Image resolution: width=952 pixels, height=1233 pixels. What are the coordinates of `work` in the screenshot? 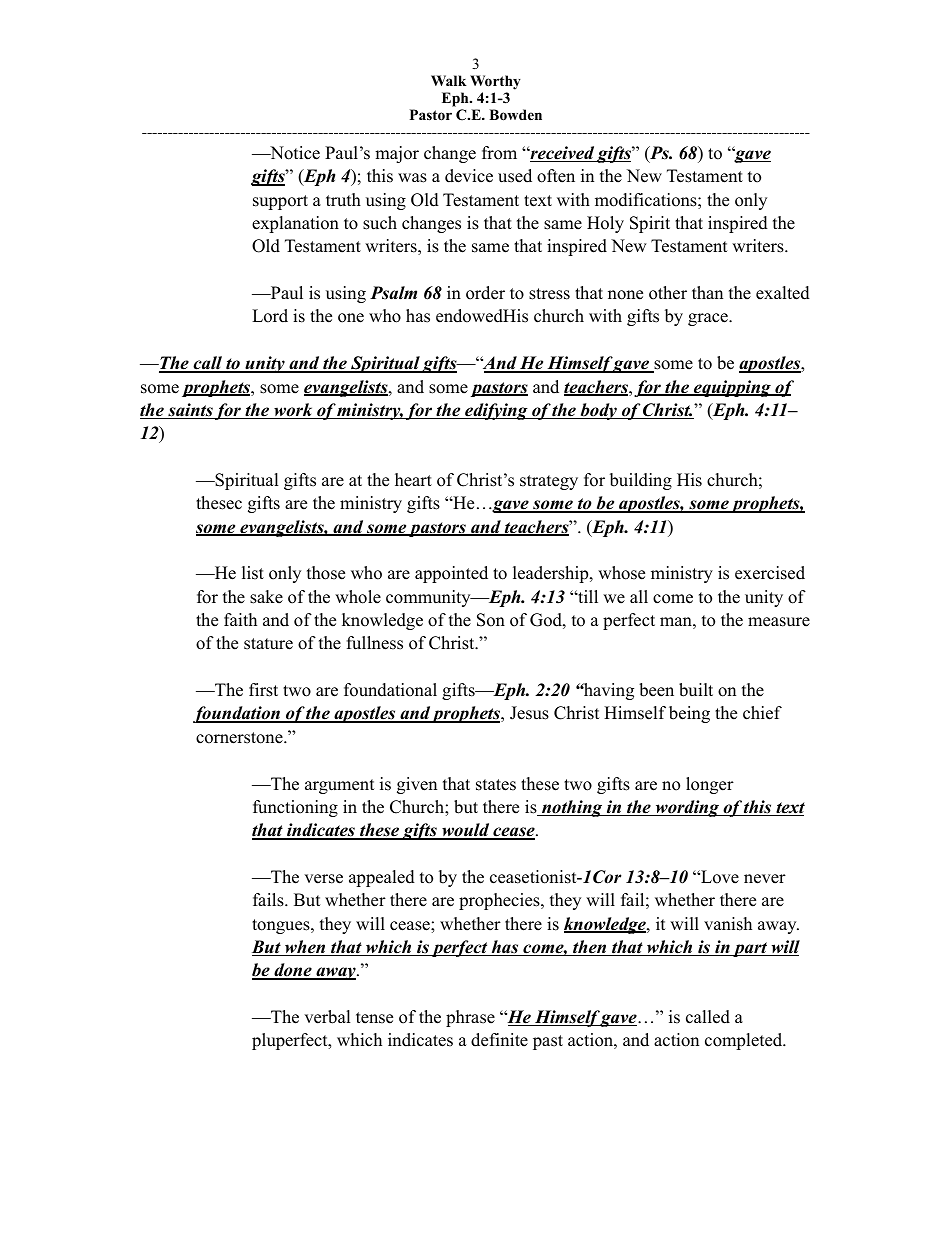 It's located at (293, 411).
